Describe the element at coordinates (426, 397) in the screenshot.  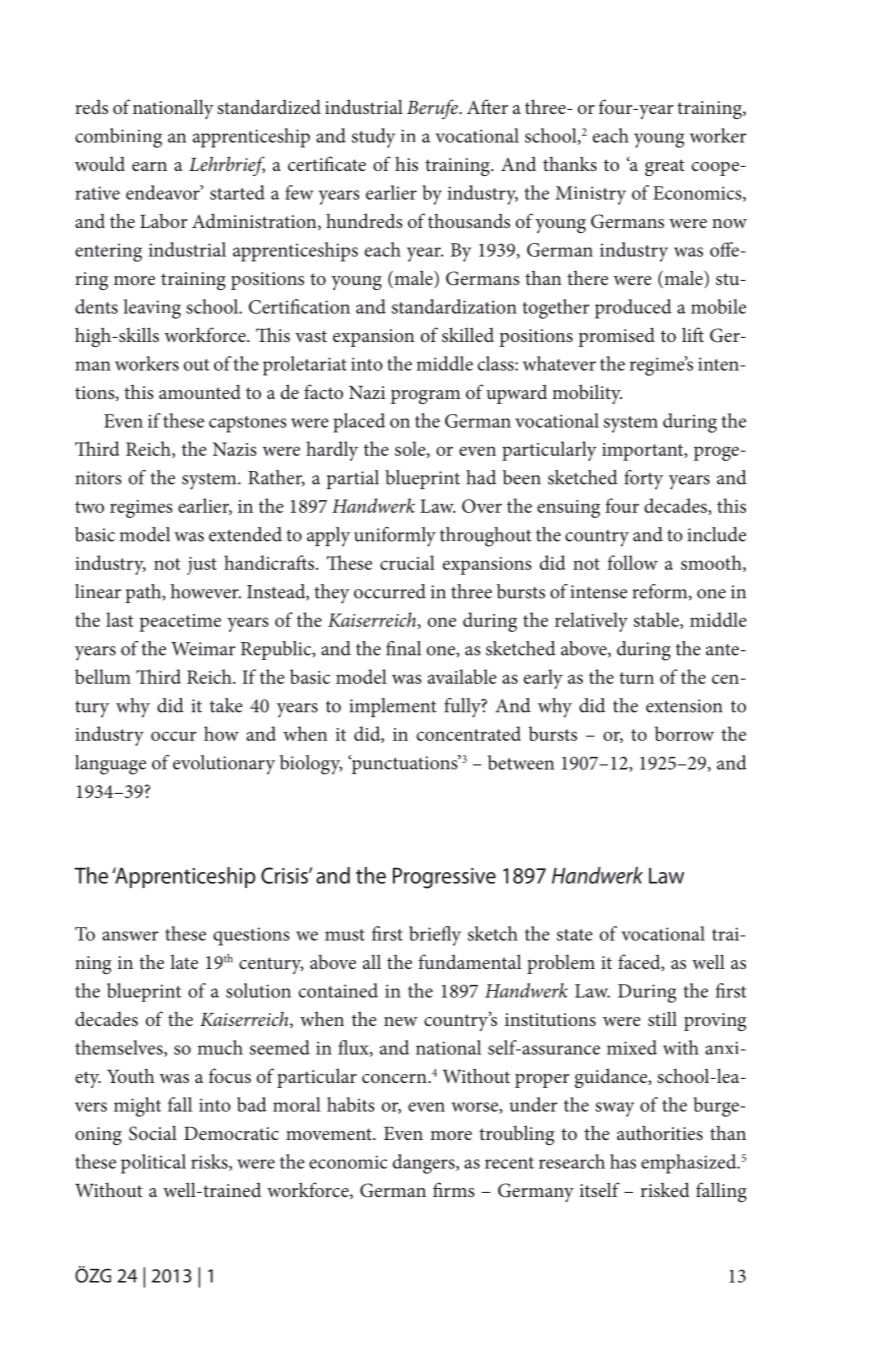
I see `program` at that location.
